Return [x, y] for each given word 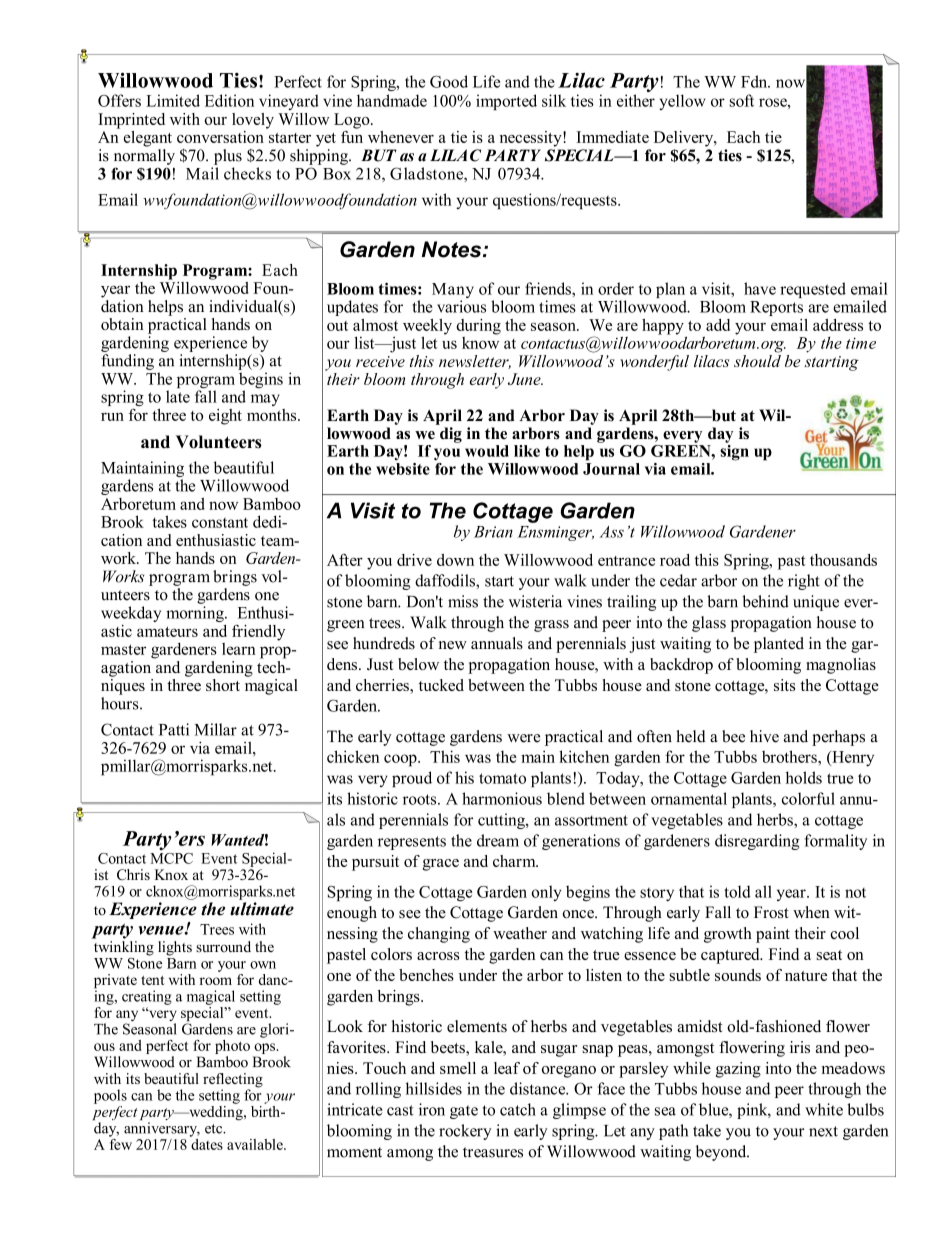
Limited [173, 100]
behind [765, 601]
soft [741, 100]
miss [463, 601]
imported [506, 102]
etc [215, 1129]
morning [196, 614]
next [823, 1131]
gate [464, 1112]
